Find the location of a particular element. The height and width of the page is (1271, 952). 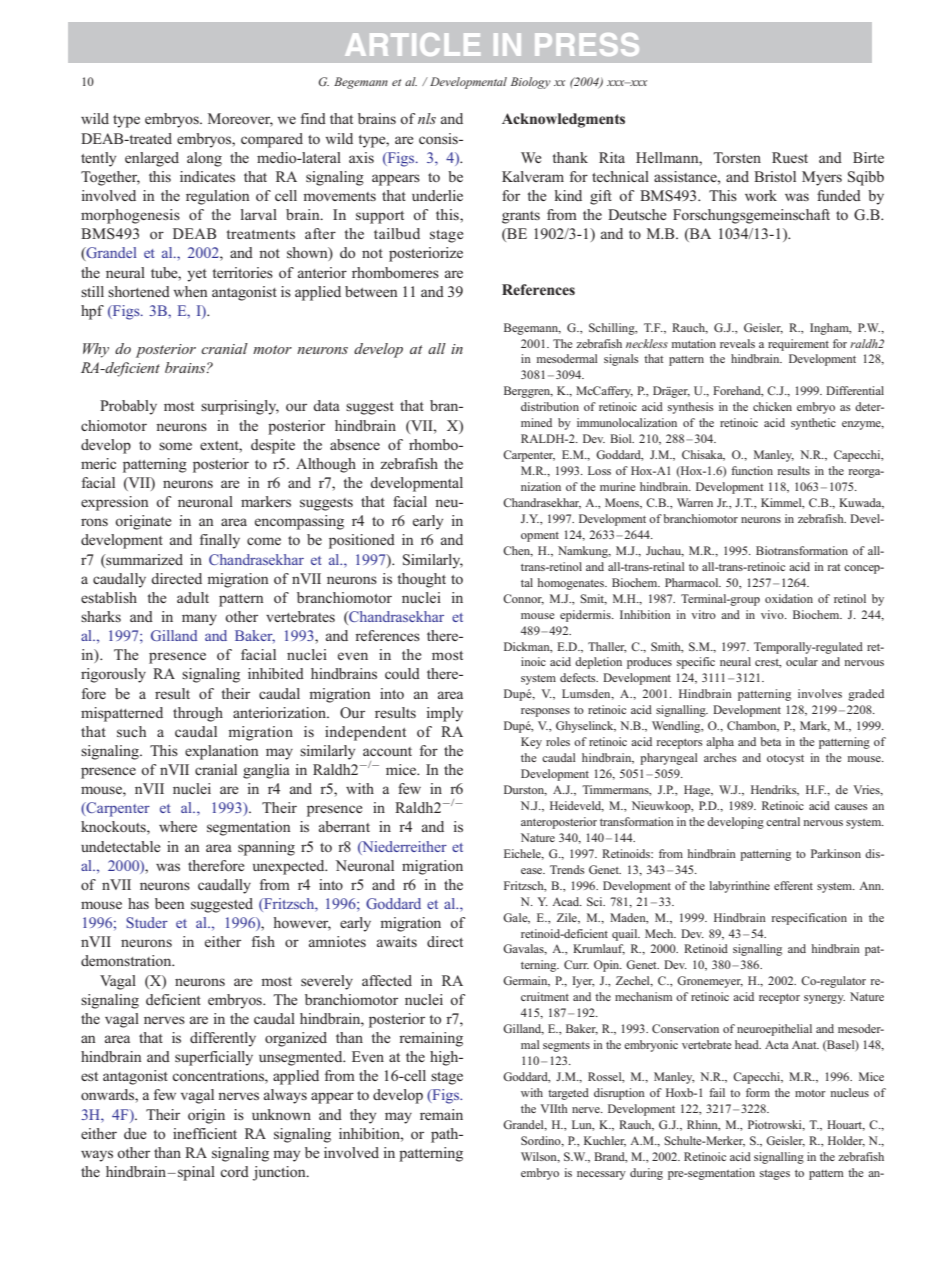

adult is located at coordinates (193, 597).
